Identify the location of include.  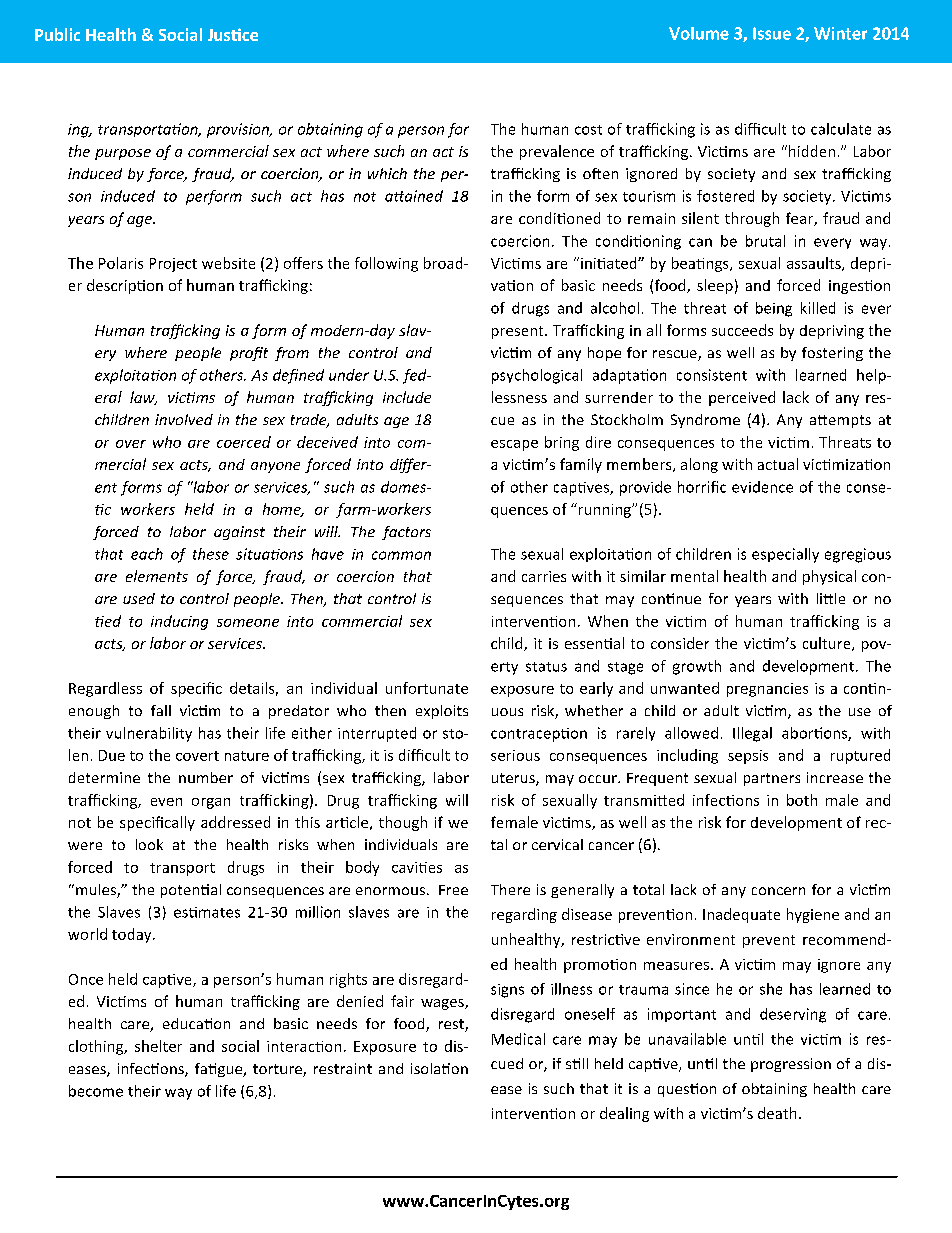
(407, 397).
